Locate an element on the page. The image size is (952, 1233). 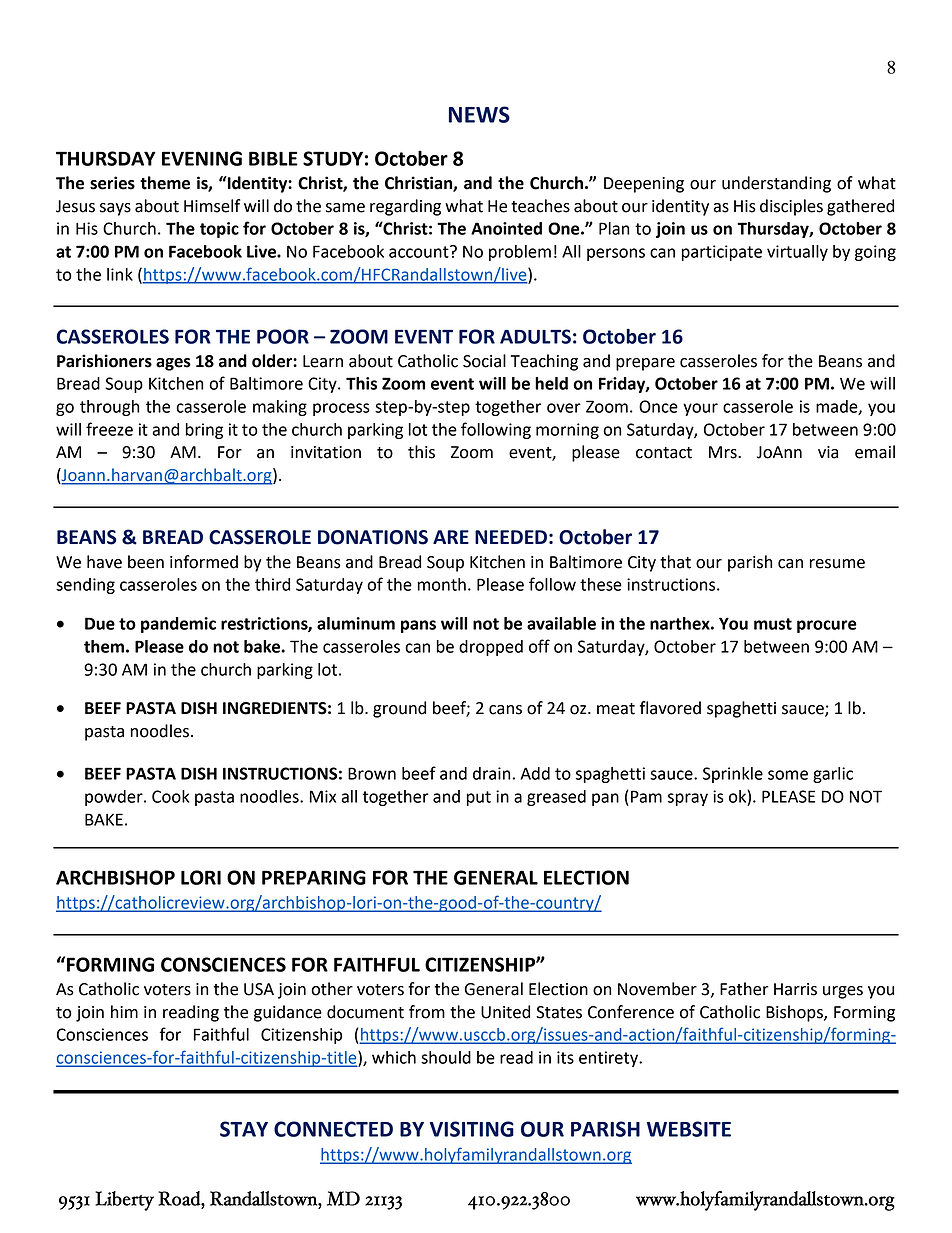
spray is located at coordinates (688, 799).
